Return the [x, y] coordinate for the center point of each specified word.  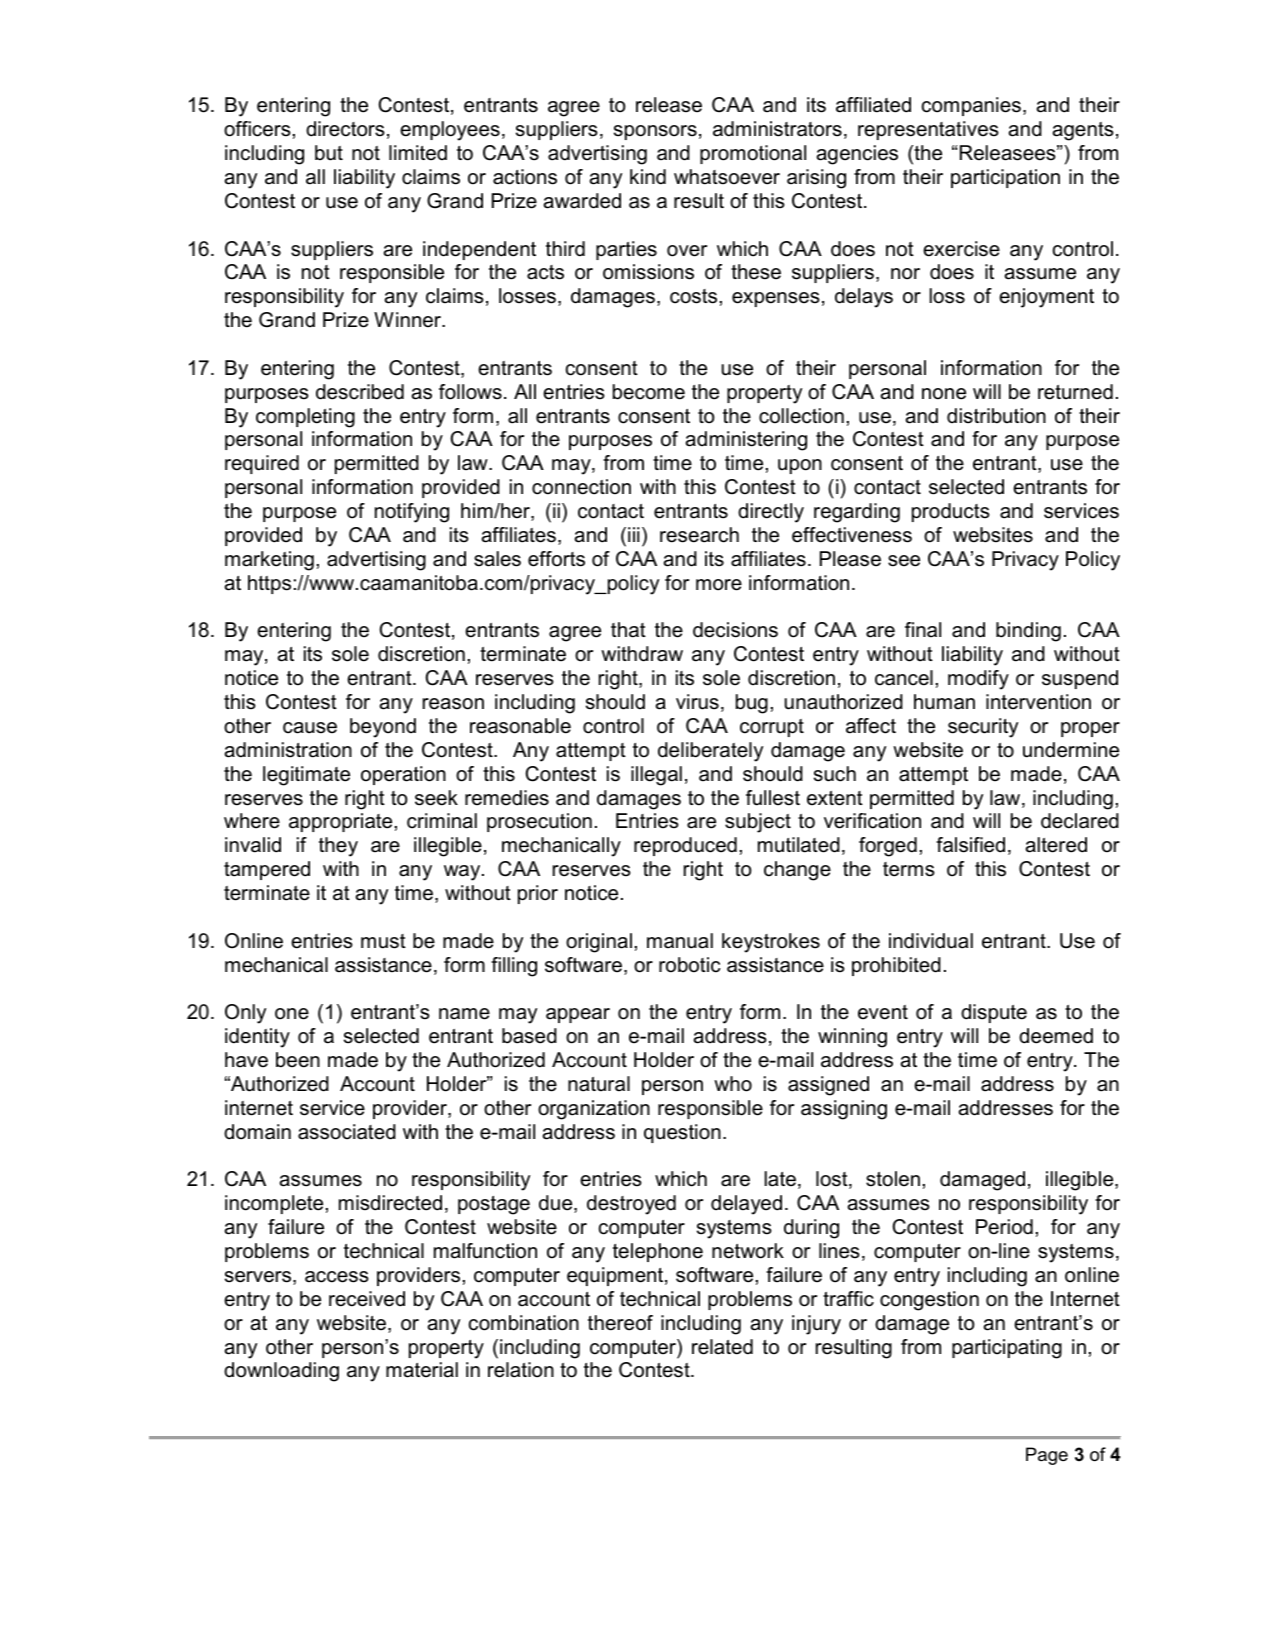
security [983, 728]
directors [345, 129]
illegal [656, 776]
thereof [620, 1323]
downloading [281, 1372]
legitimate [306, 776]
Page [1047, 1456]
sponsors [655, 132]
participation [1005, 178]
